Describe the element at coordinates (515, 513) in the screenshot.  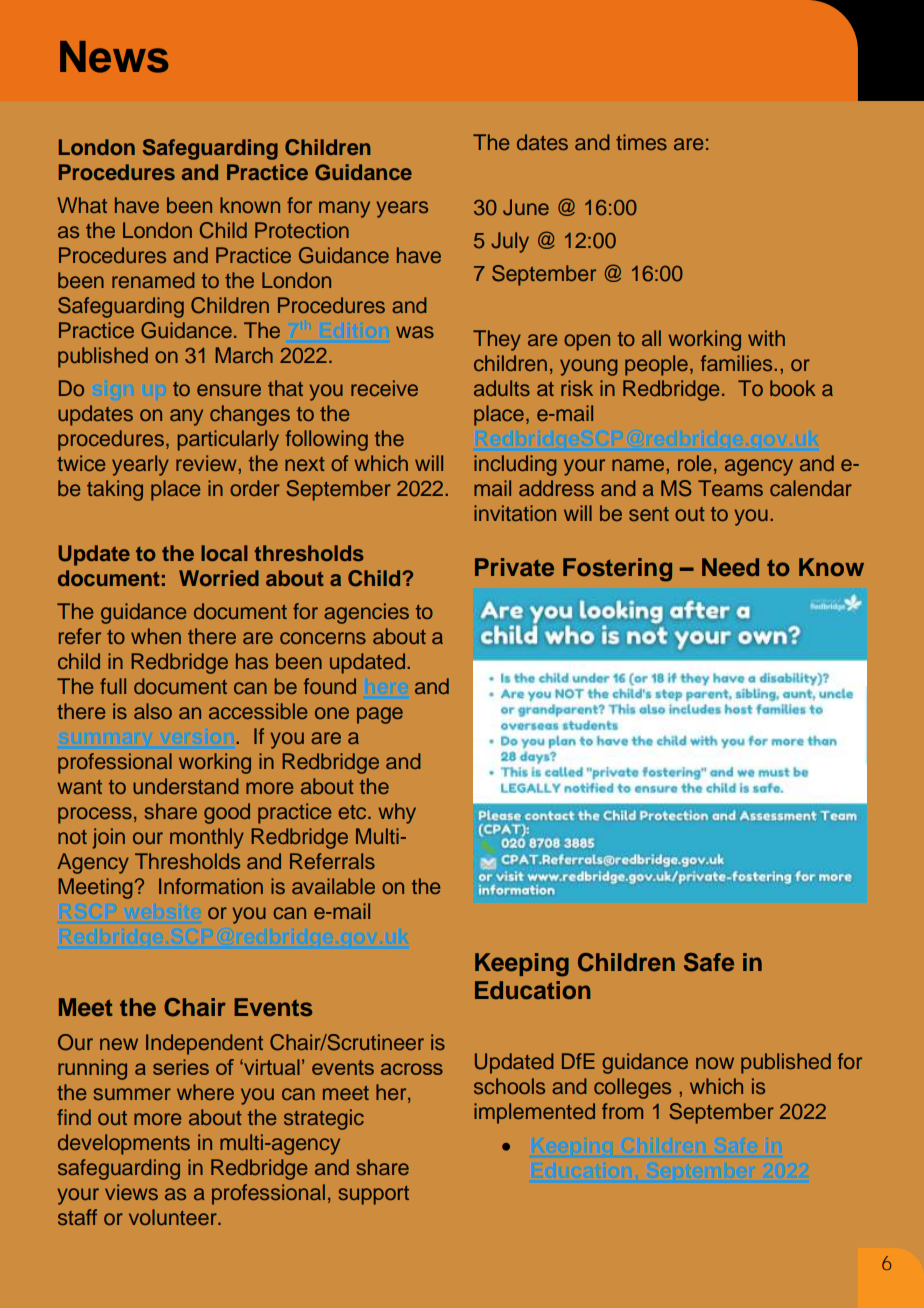
I see `invitation` at that location.
